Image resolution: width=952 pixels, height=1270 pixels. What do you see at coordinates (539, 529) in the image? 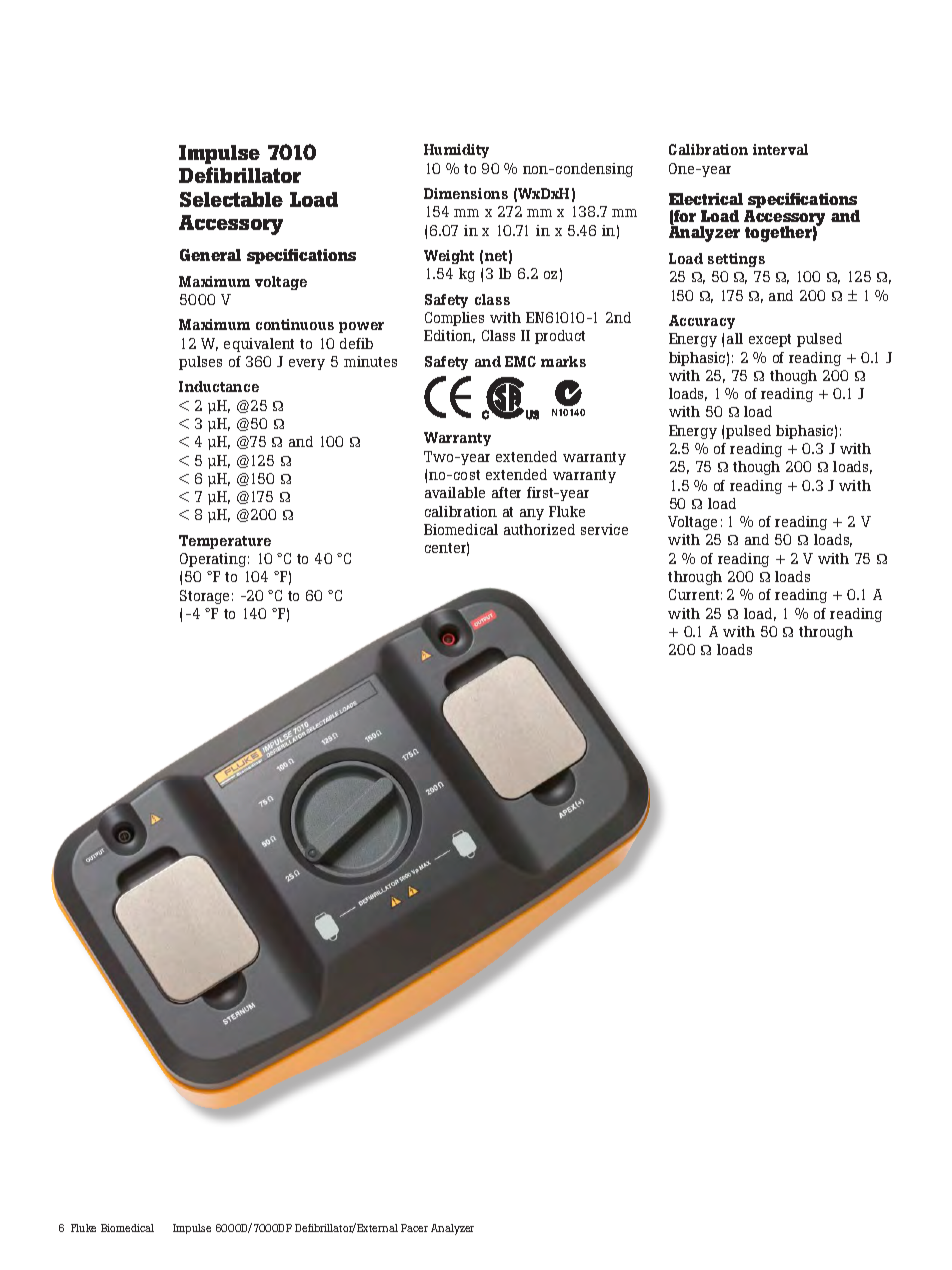
I see `authorized` at bounding box center [539, 529].
